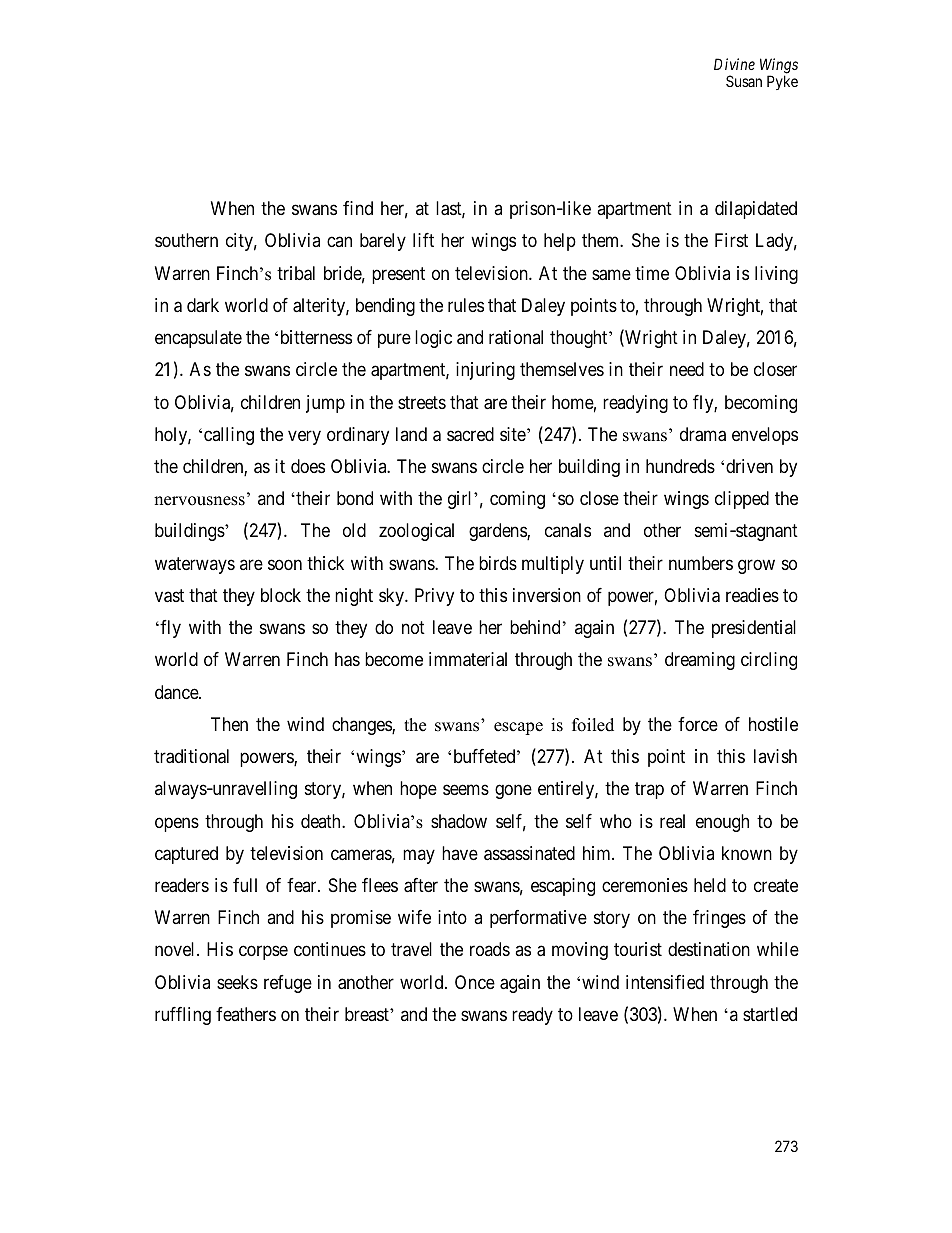  I want to click on Susan, so click(744, 81).
